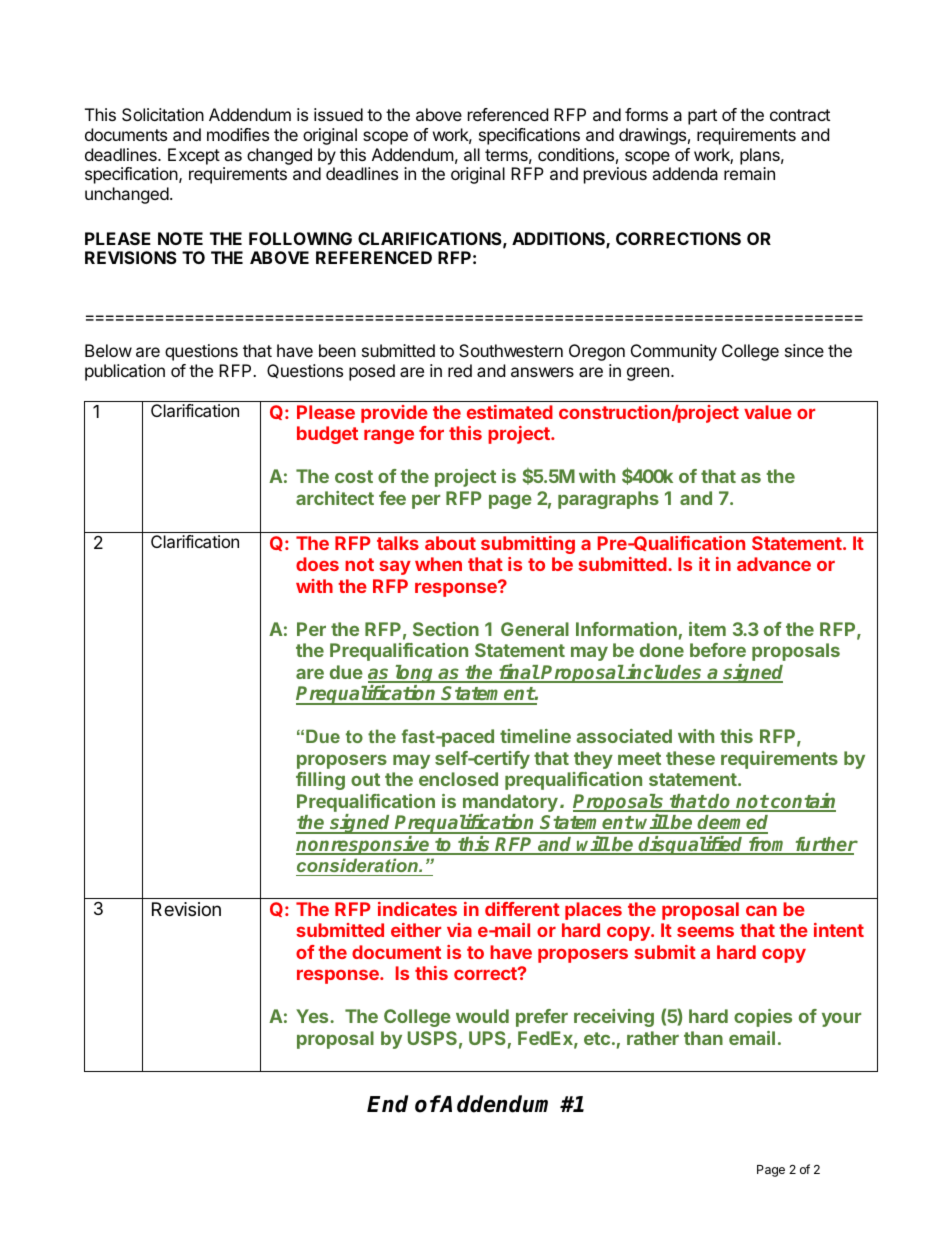 Image resolution: width=952 pixels, height=1233 pixels. Describe the element at coordinates (317, 564) in the image. I see `does` at that location.
